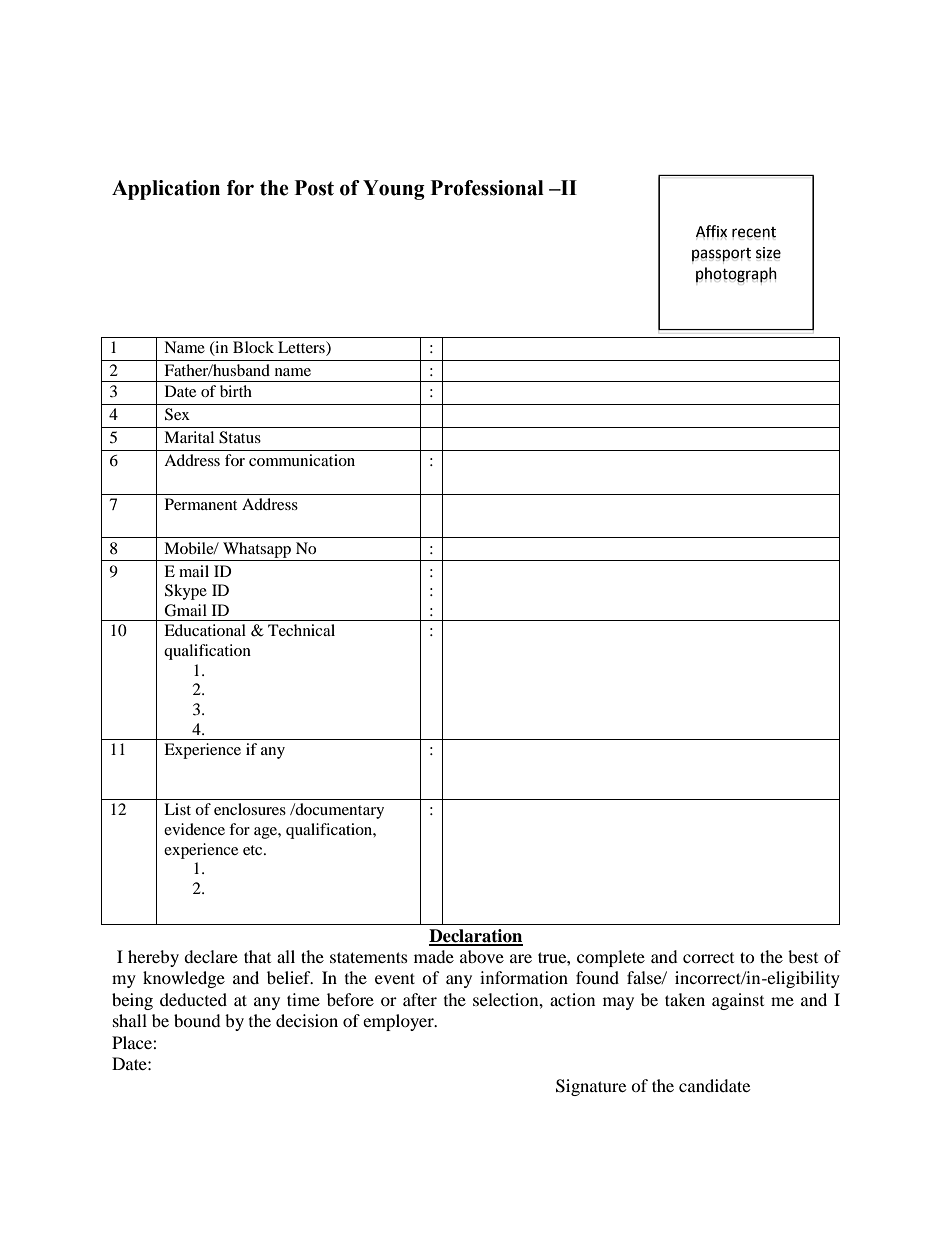 The width and height of the image is (952, 1233). Describe the element at coordinates (189, 437) in the image. I see `Marital` at that location.
